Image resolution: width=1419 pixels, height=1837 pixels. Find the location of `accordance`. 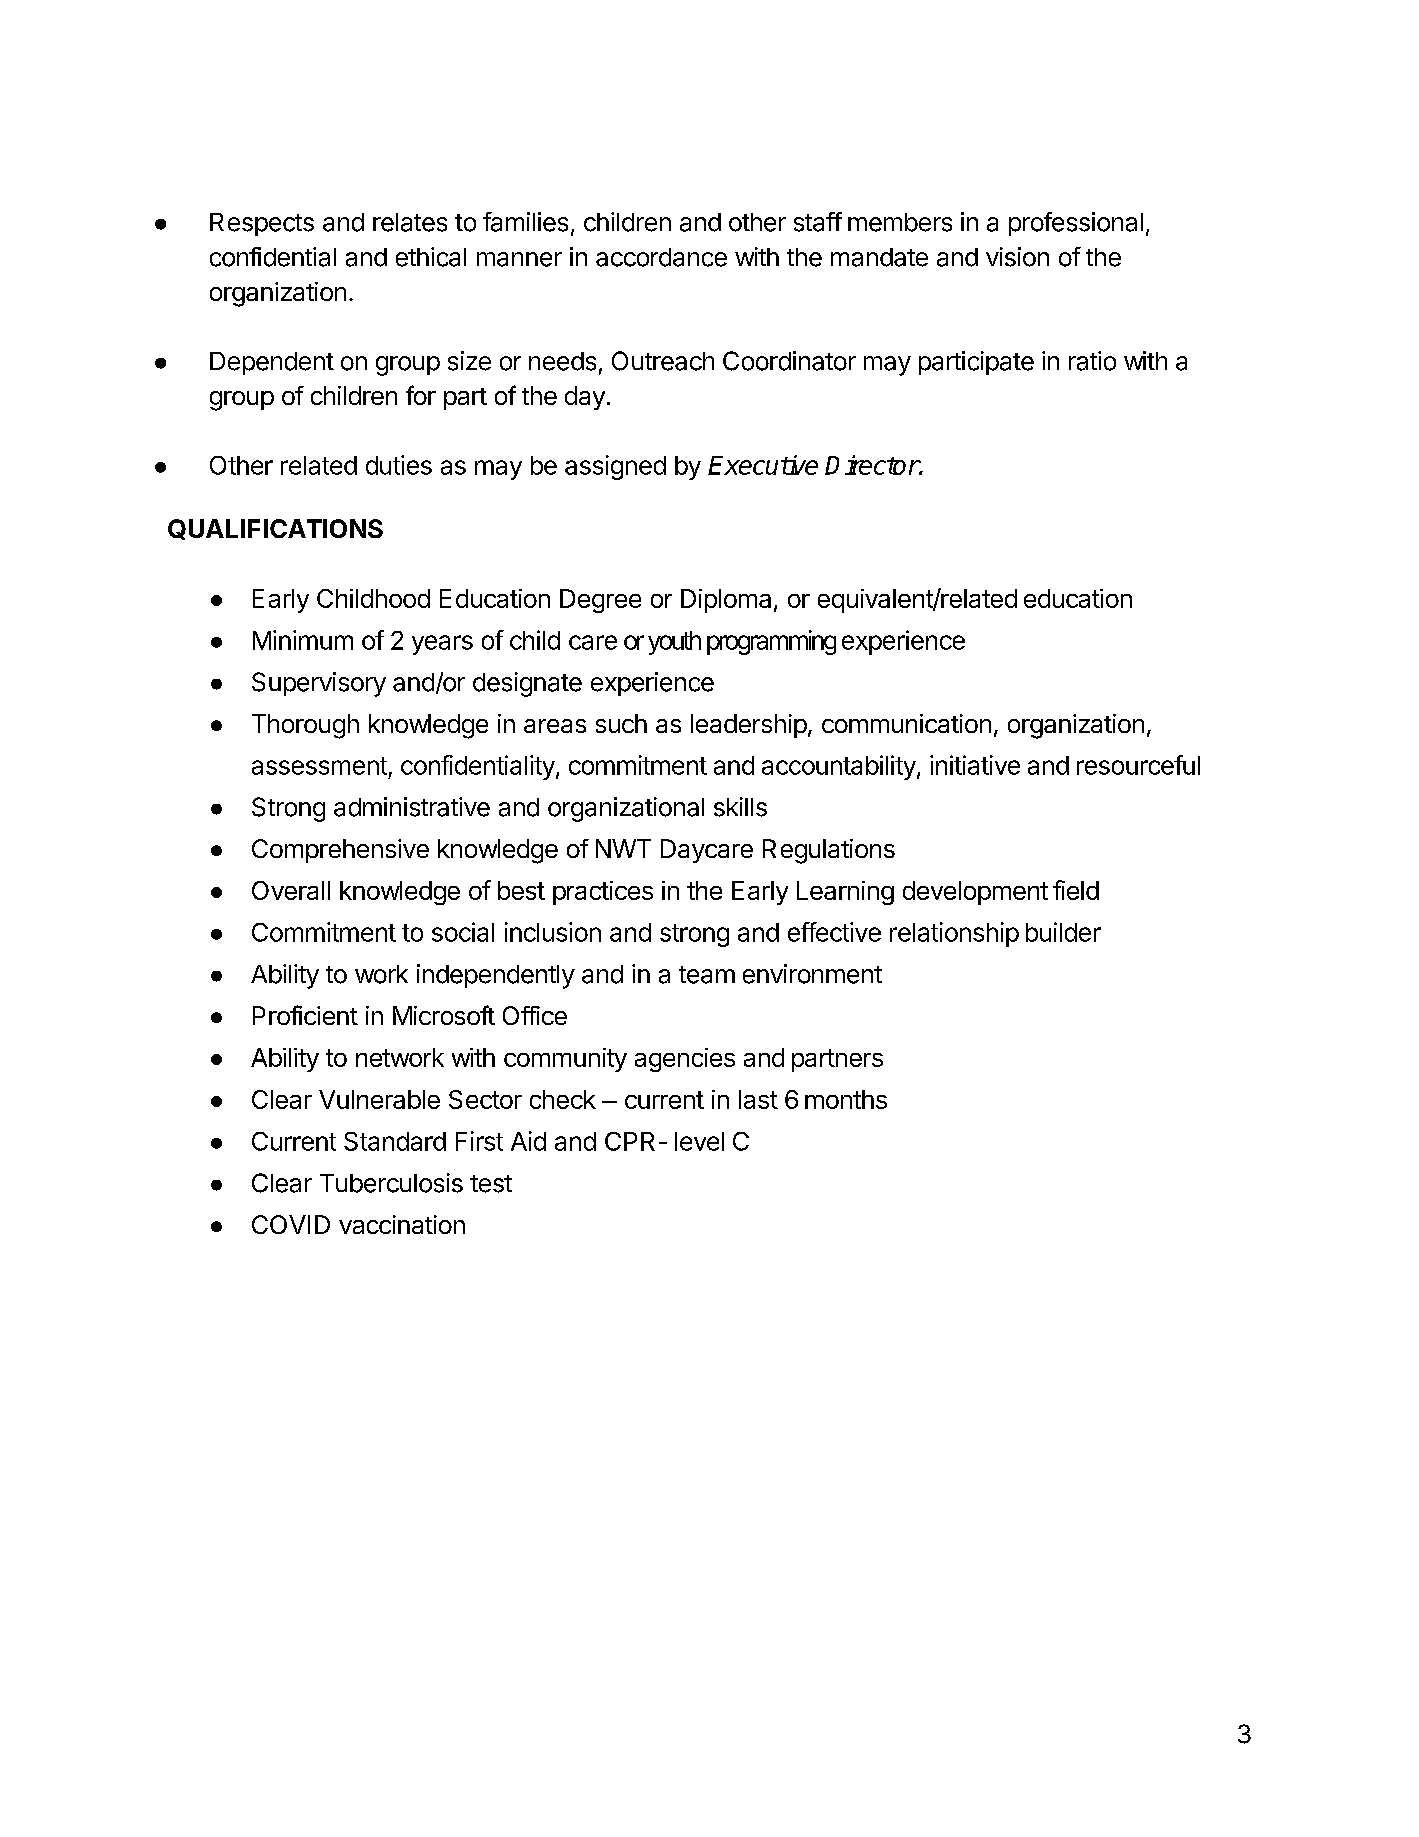

accordance is located at coordinates (661, 257).
